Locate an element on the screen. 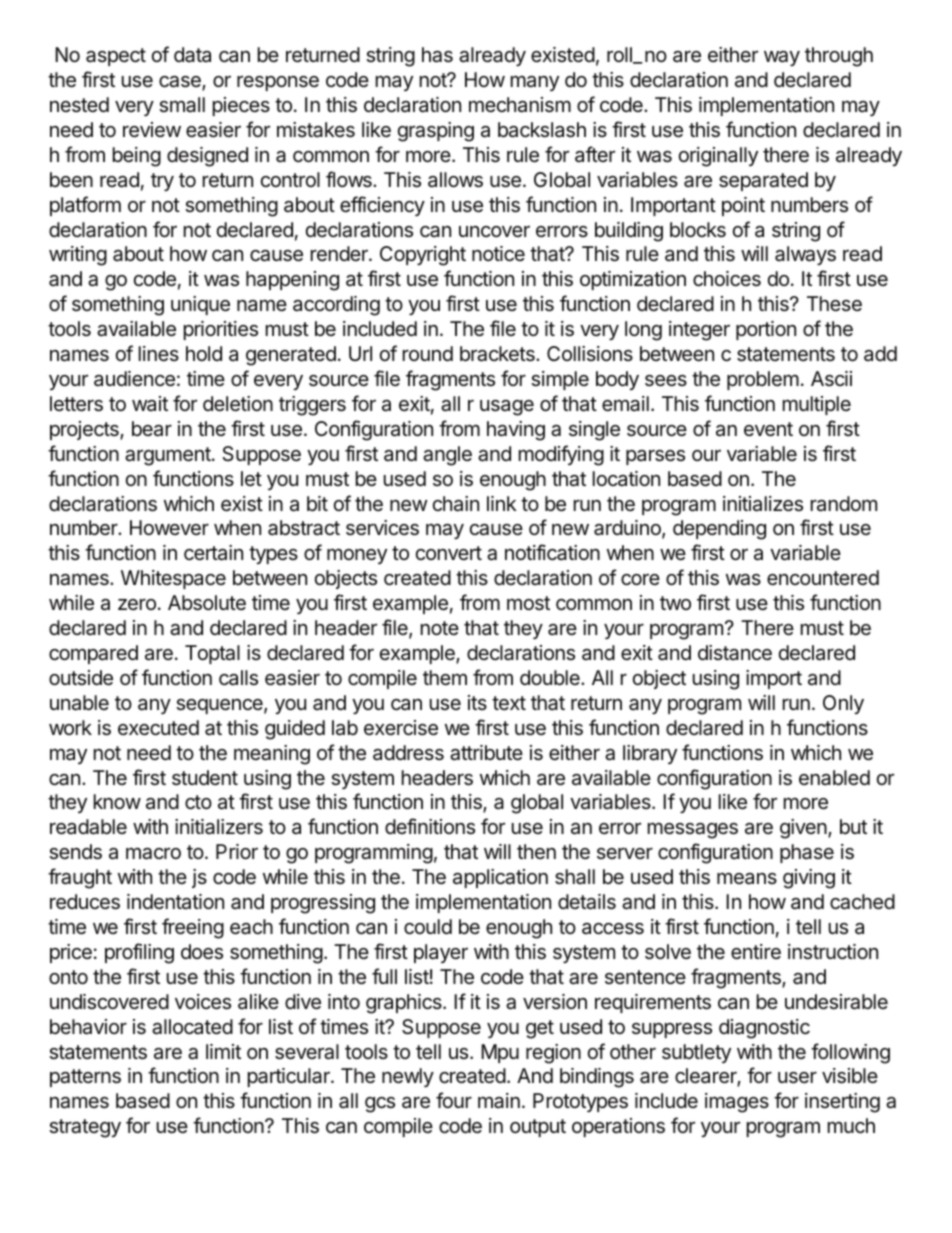 The height and width of the screenshot is (1233, 952). distance is located at coordinates (735, 653).
